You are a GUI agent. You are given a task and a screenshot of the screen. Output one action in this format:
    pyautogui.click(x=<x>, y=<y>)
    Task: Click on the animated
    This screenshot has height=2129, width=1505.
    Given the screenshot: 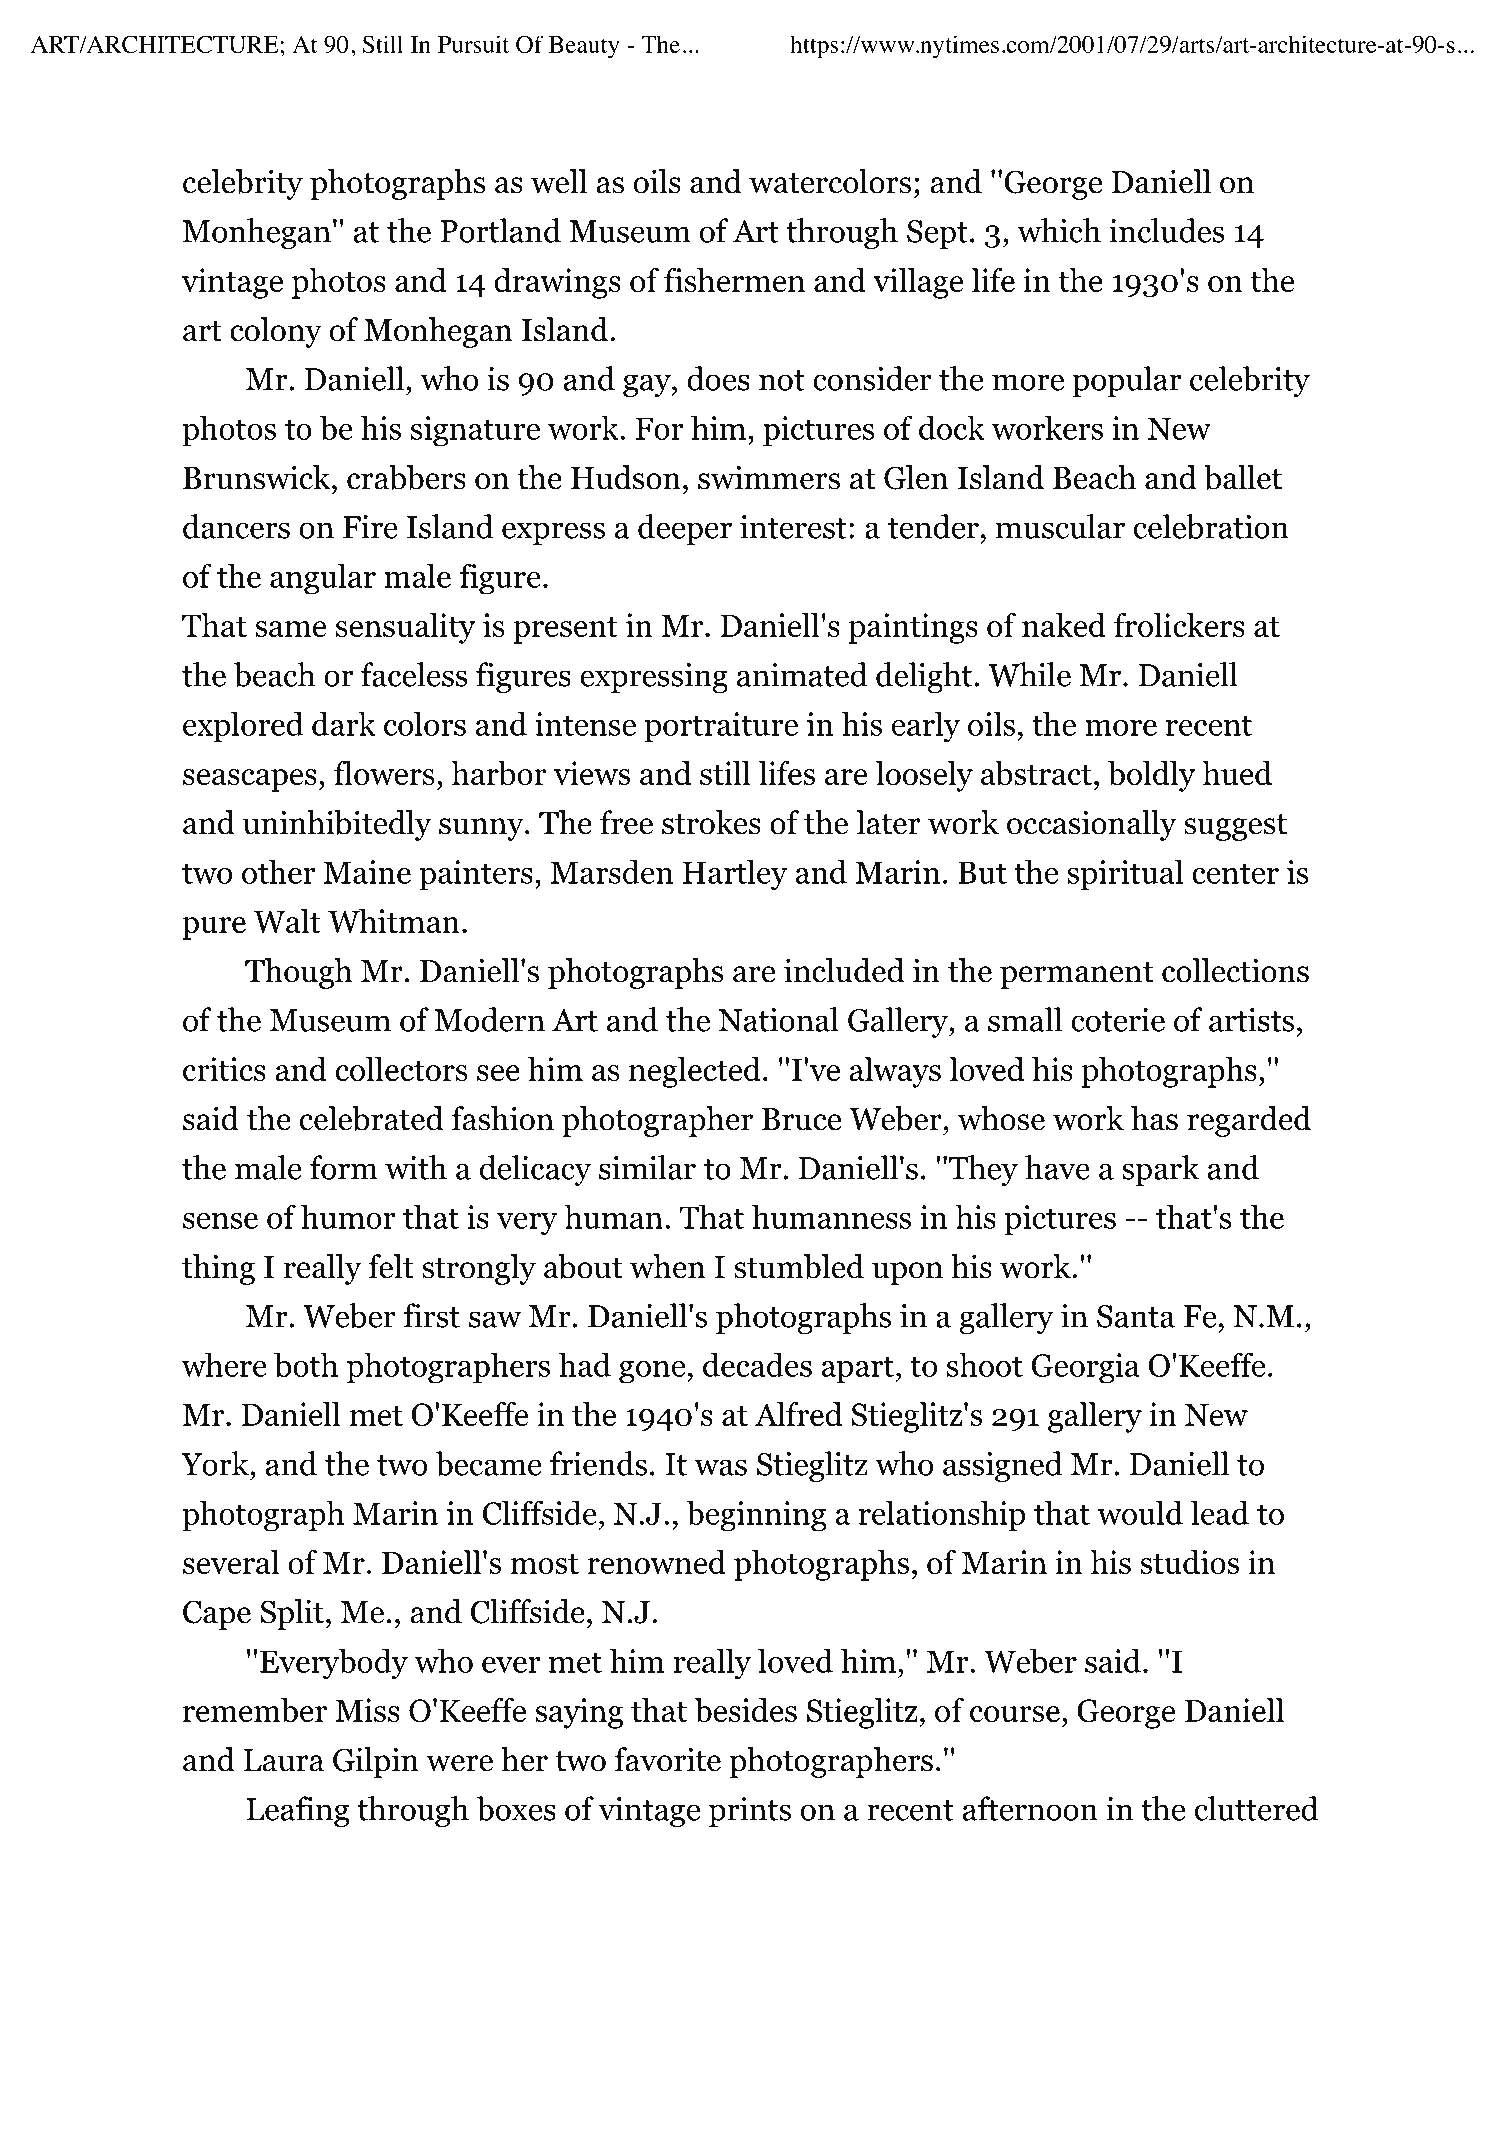 What is the action you would take?
    pyautogui.click(x=802, y=674)
